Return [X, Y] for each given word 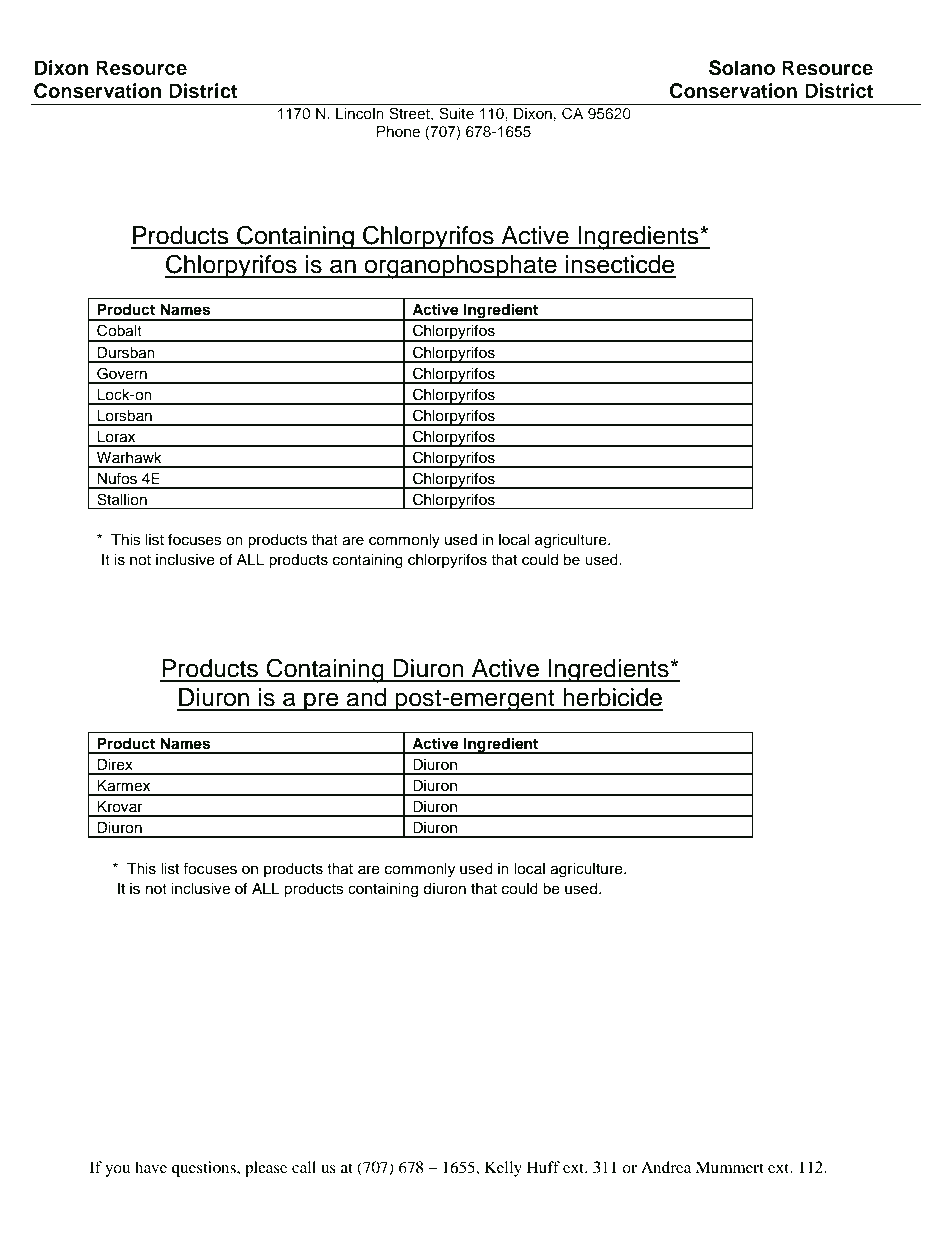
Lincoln [360, 113]
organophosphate [460, 267]
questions [205, 1169]
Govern [122, 373]
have [151, 1167]
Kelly [503, 1169]
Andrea [666, 1167]
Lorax [116, 437]
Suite [456, 113]
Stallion [122, 499]
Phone [398, 131]
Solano [742, 68]
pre [321, 701]
